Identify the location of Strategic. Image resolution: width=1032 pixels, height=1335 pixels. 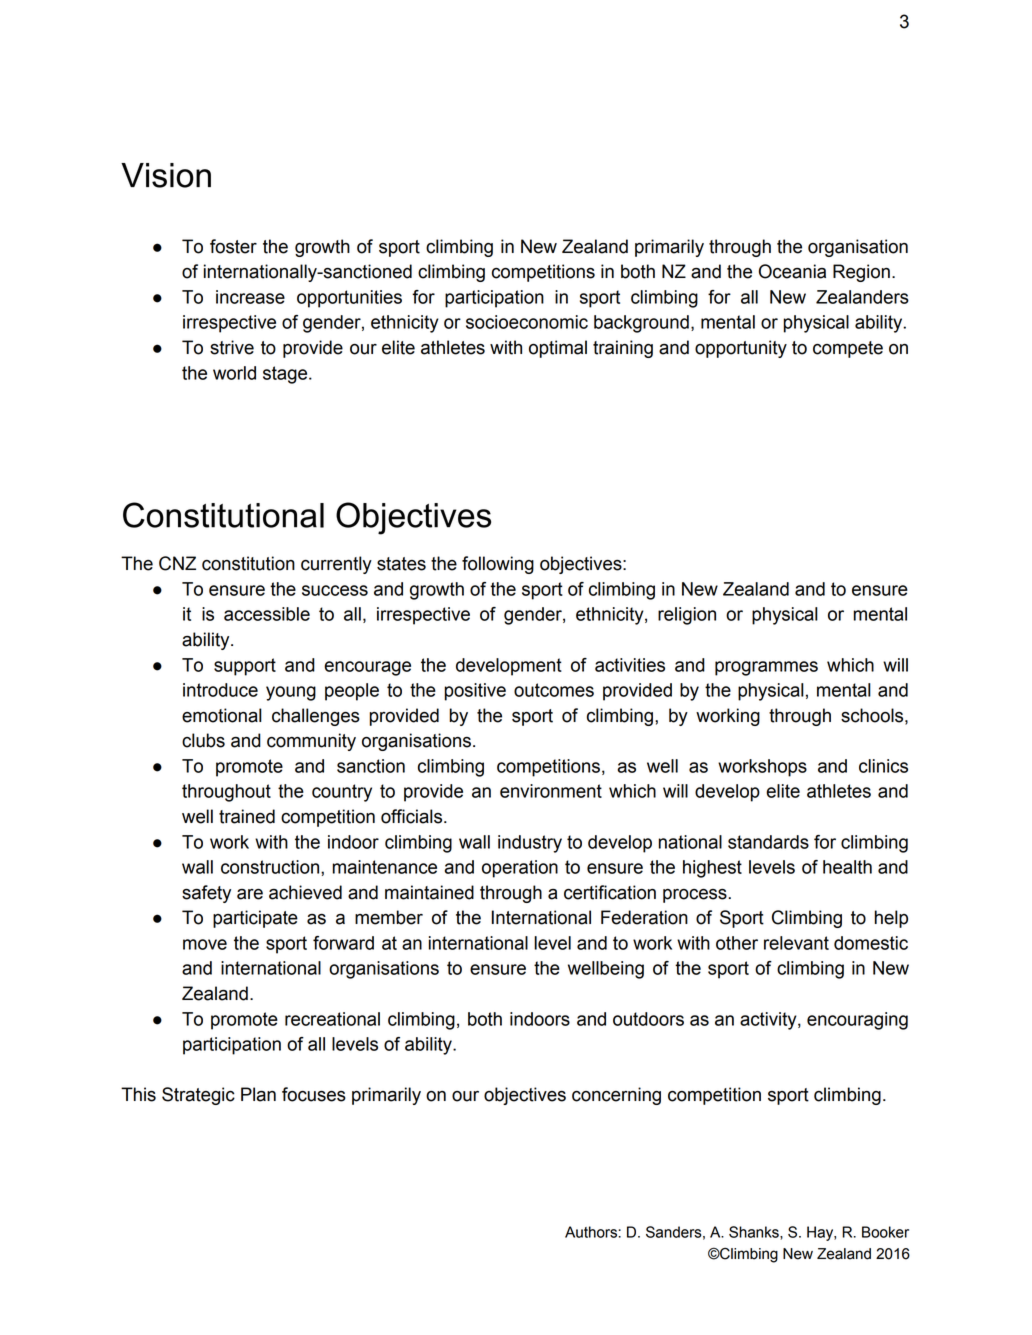
(198, 1096).
